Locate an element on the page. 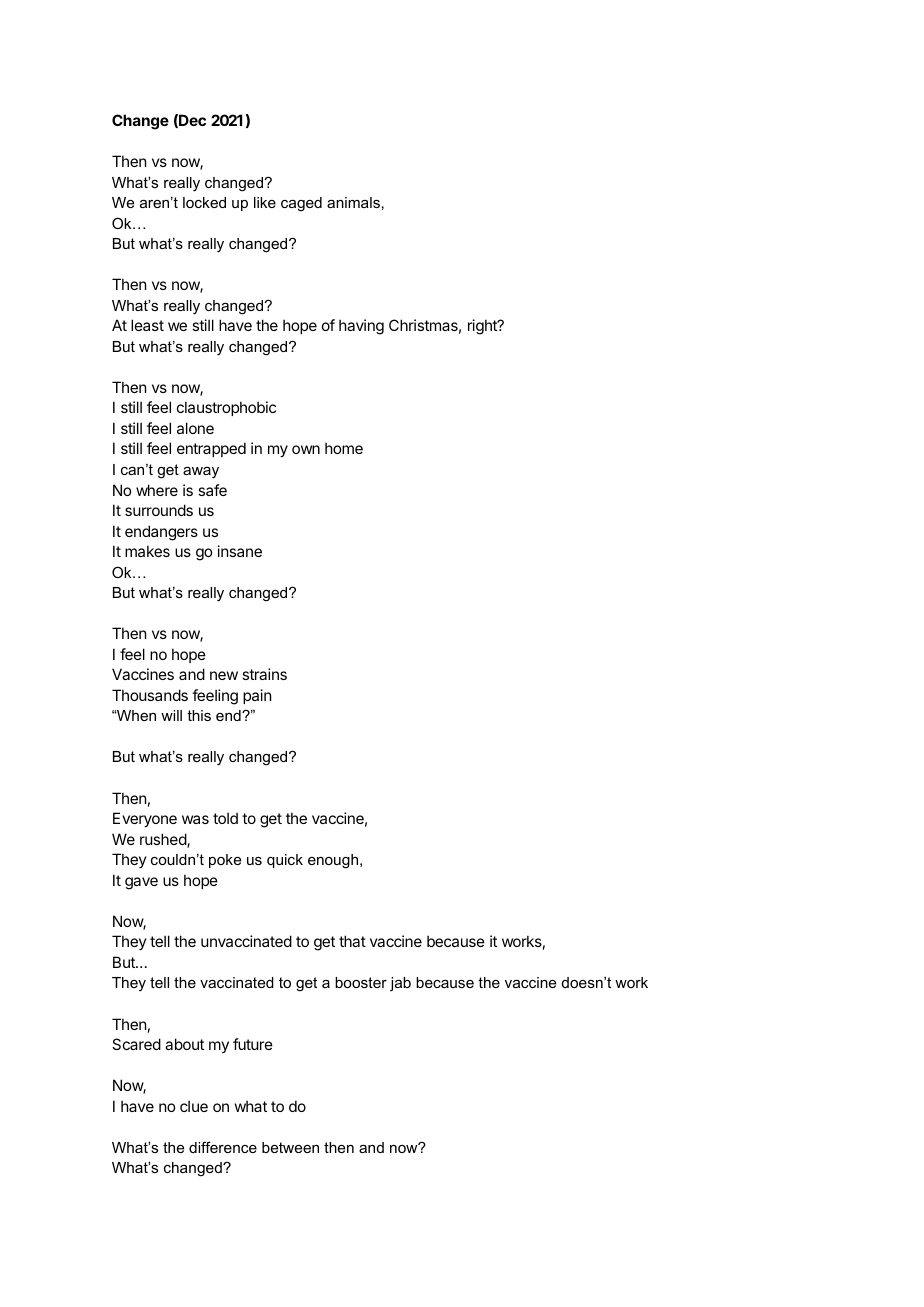  caged is located at coordinates (301, 204).
